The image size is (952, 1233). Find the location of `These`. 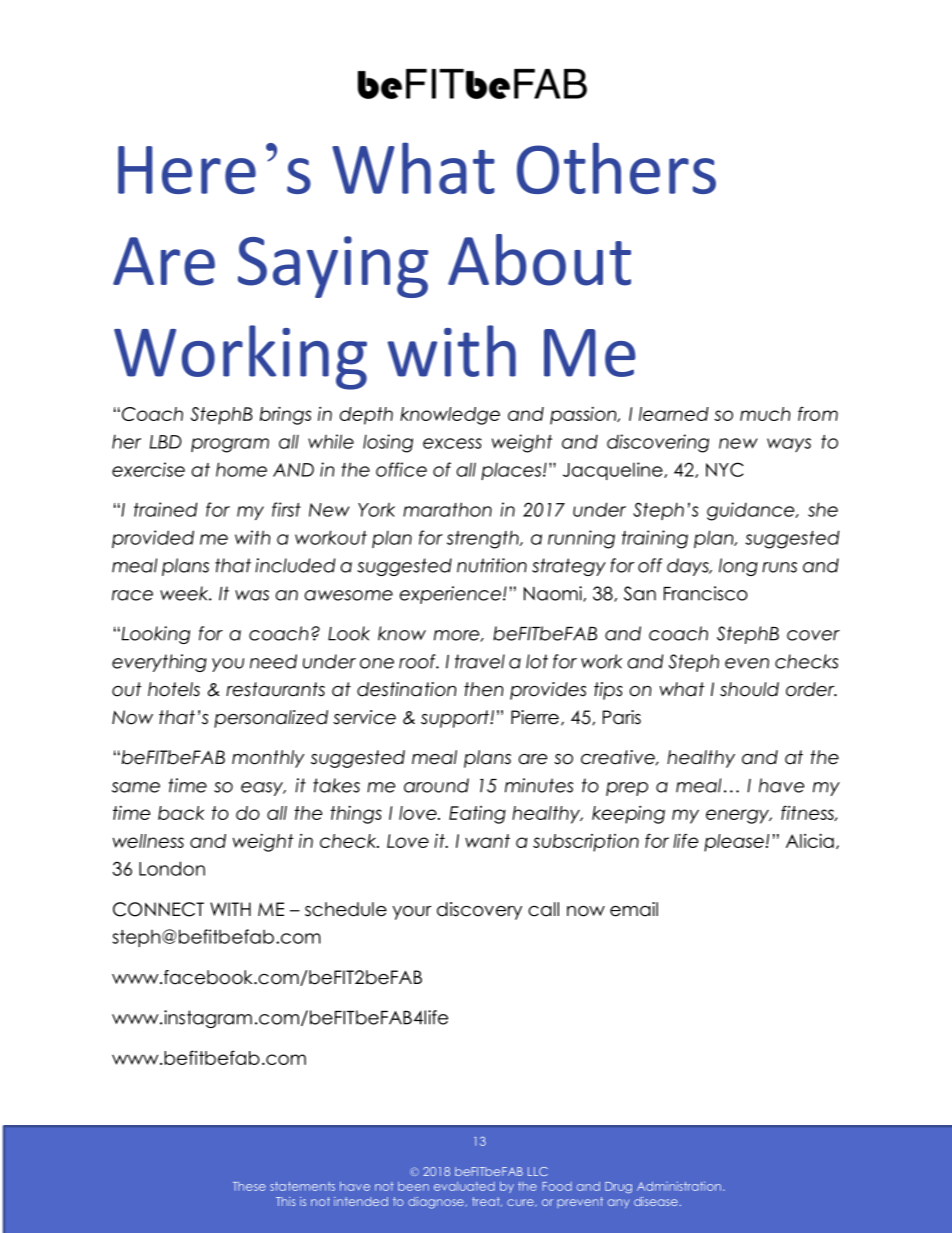

These is located at coordinates (249, 1186).
